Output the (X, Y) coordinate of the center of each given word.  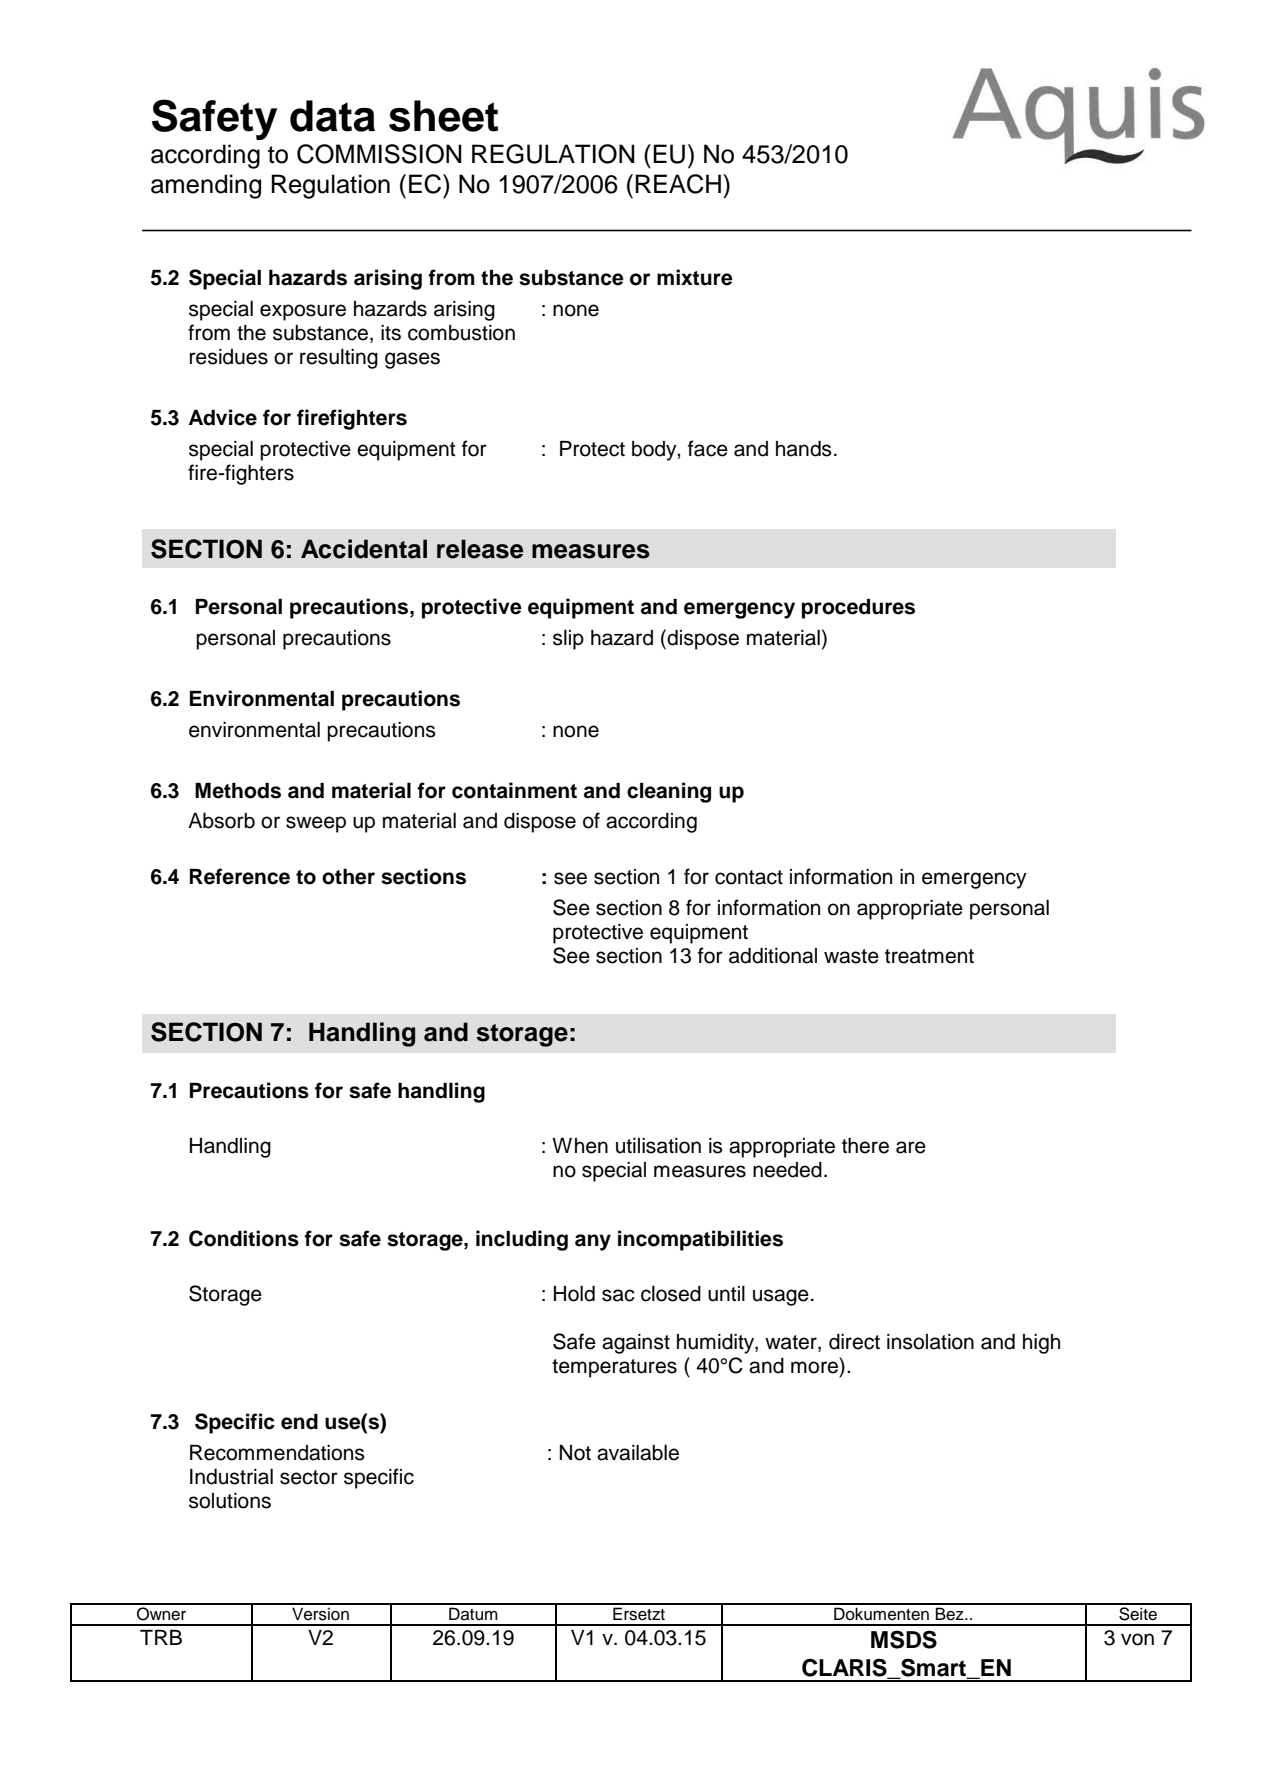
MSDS (904, 1639)
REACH (679, 184)
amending (206, 186)
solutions (230, 1501)
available (638, 1453)
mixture (695, 277)
